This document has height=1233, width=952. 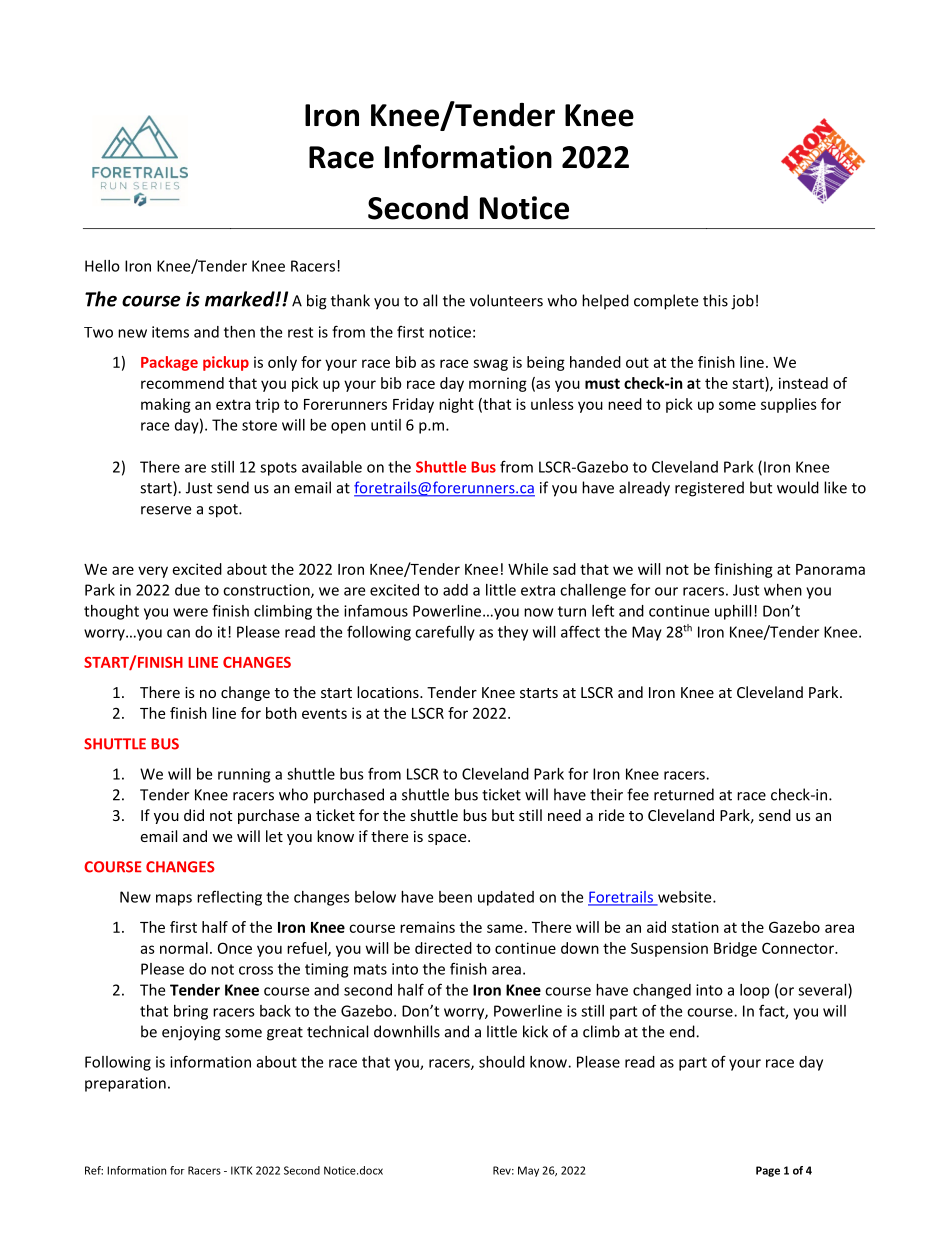 I want to click on locations, so click(x=389, y=692).
